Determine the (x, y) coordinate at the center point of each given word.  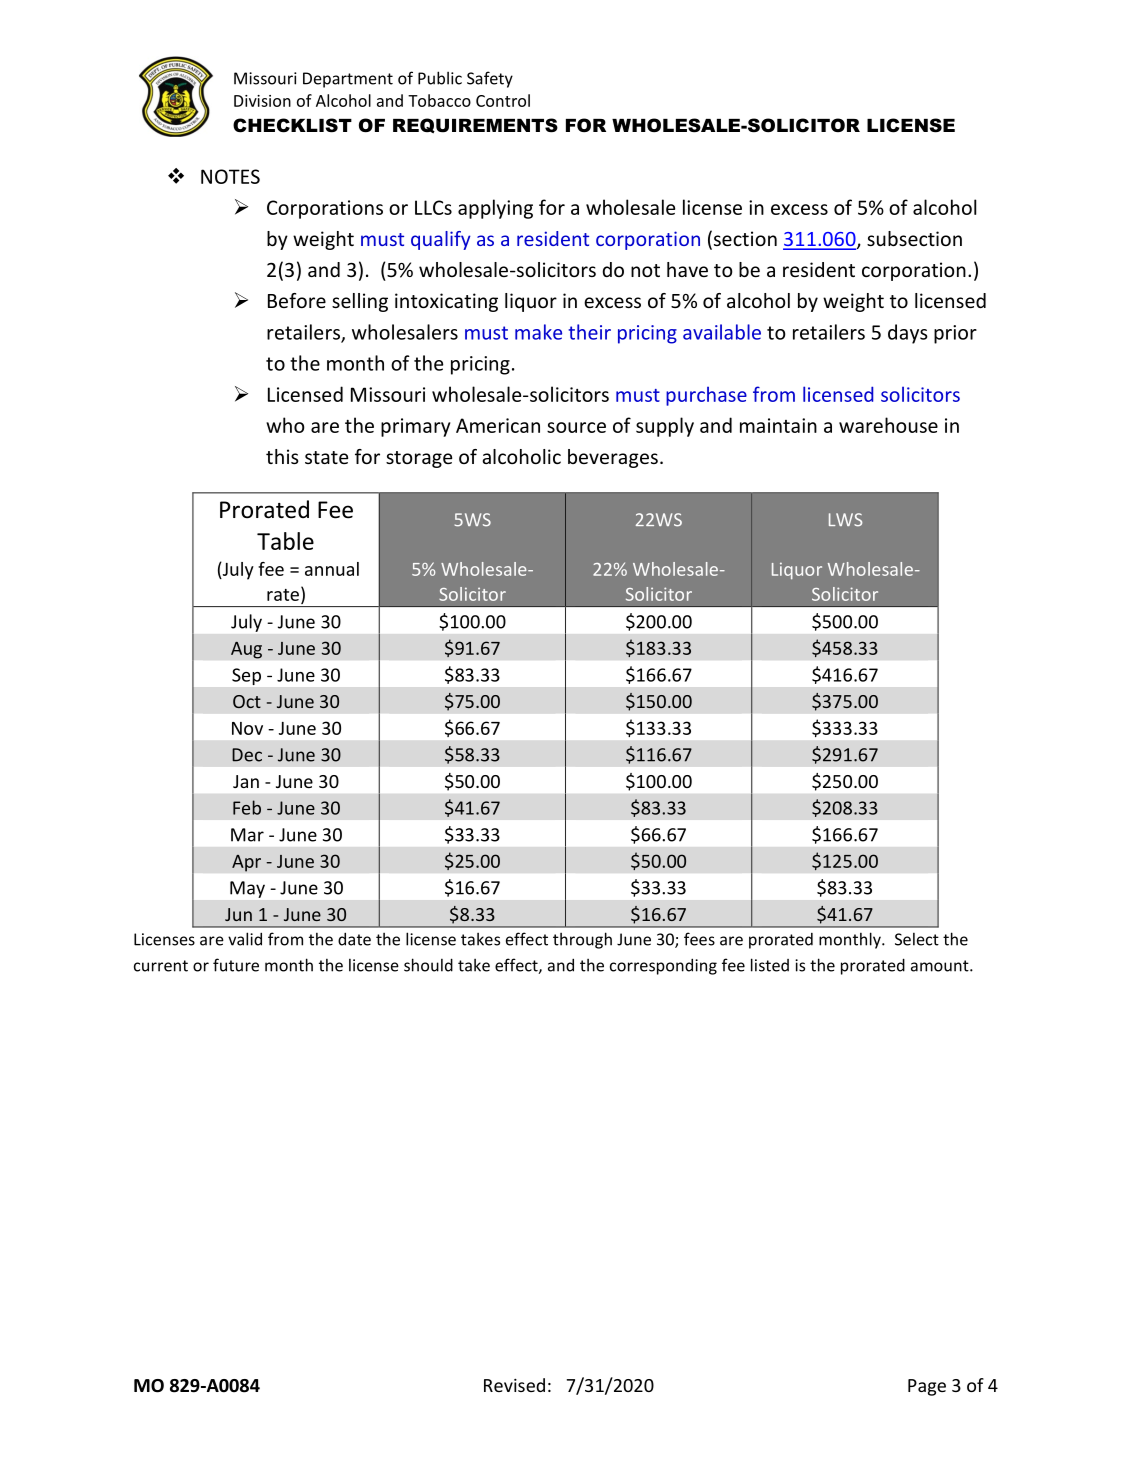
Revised (514, 1385)
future (236, 965)
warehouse (888, 425)
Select (917, 939)
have (687, 269)
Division (262, 101)
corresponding (663, 966)
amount (941, 966)
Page (927, 1387)
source (576, 427)
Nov (247, 728)
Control (503, 100)
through (582, 940)
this (282, 456)
